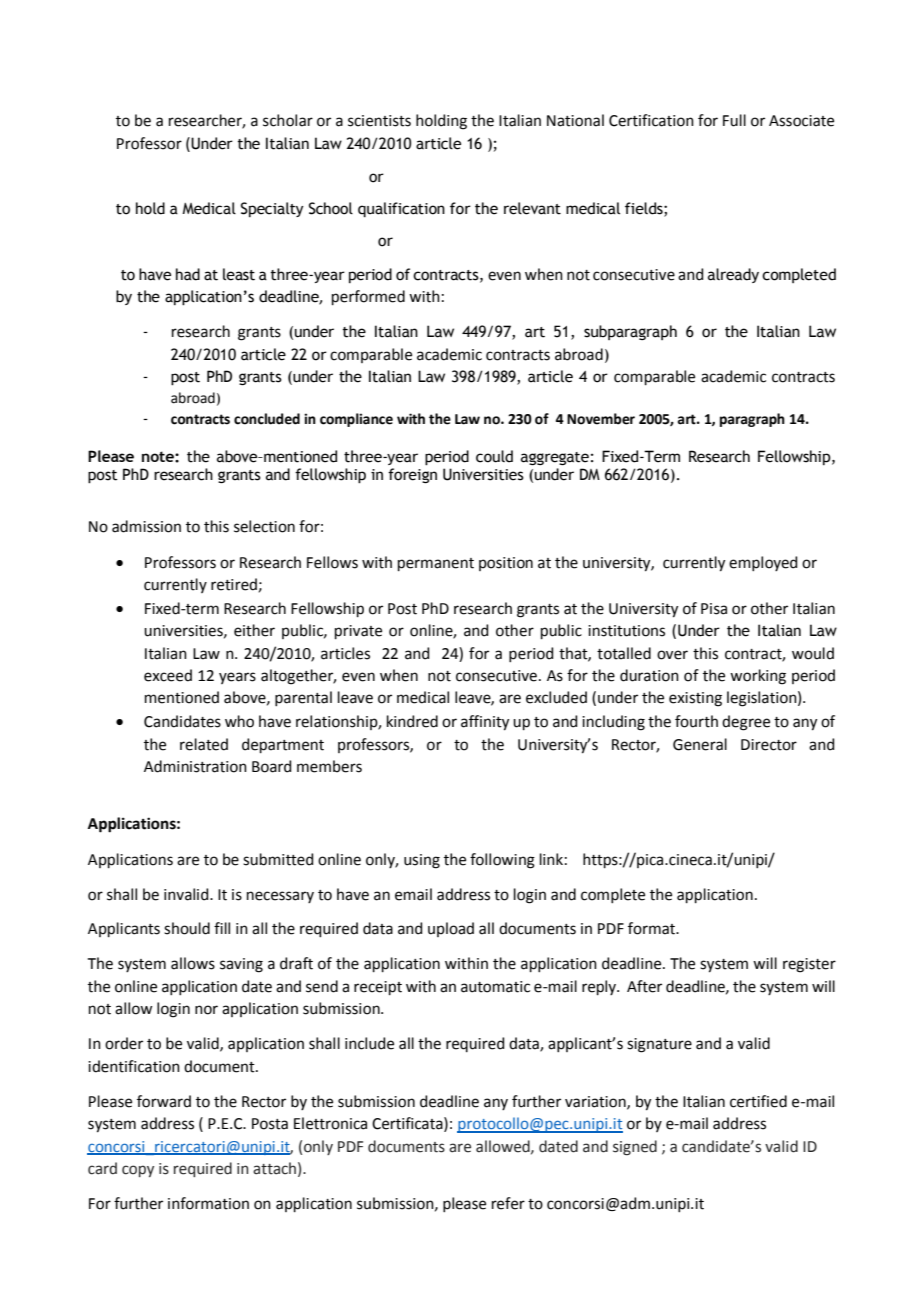  I want to click on refer, so click(508, 1203).
